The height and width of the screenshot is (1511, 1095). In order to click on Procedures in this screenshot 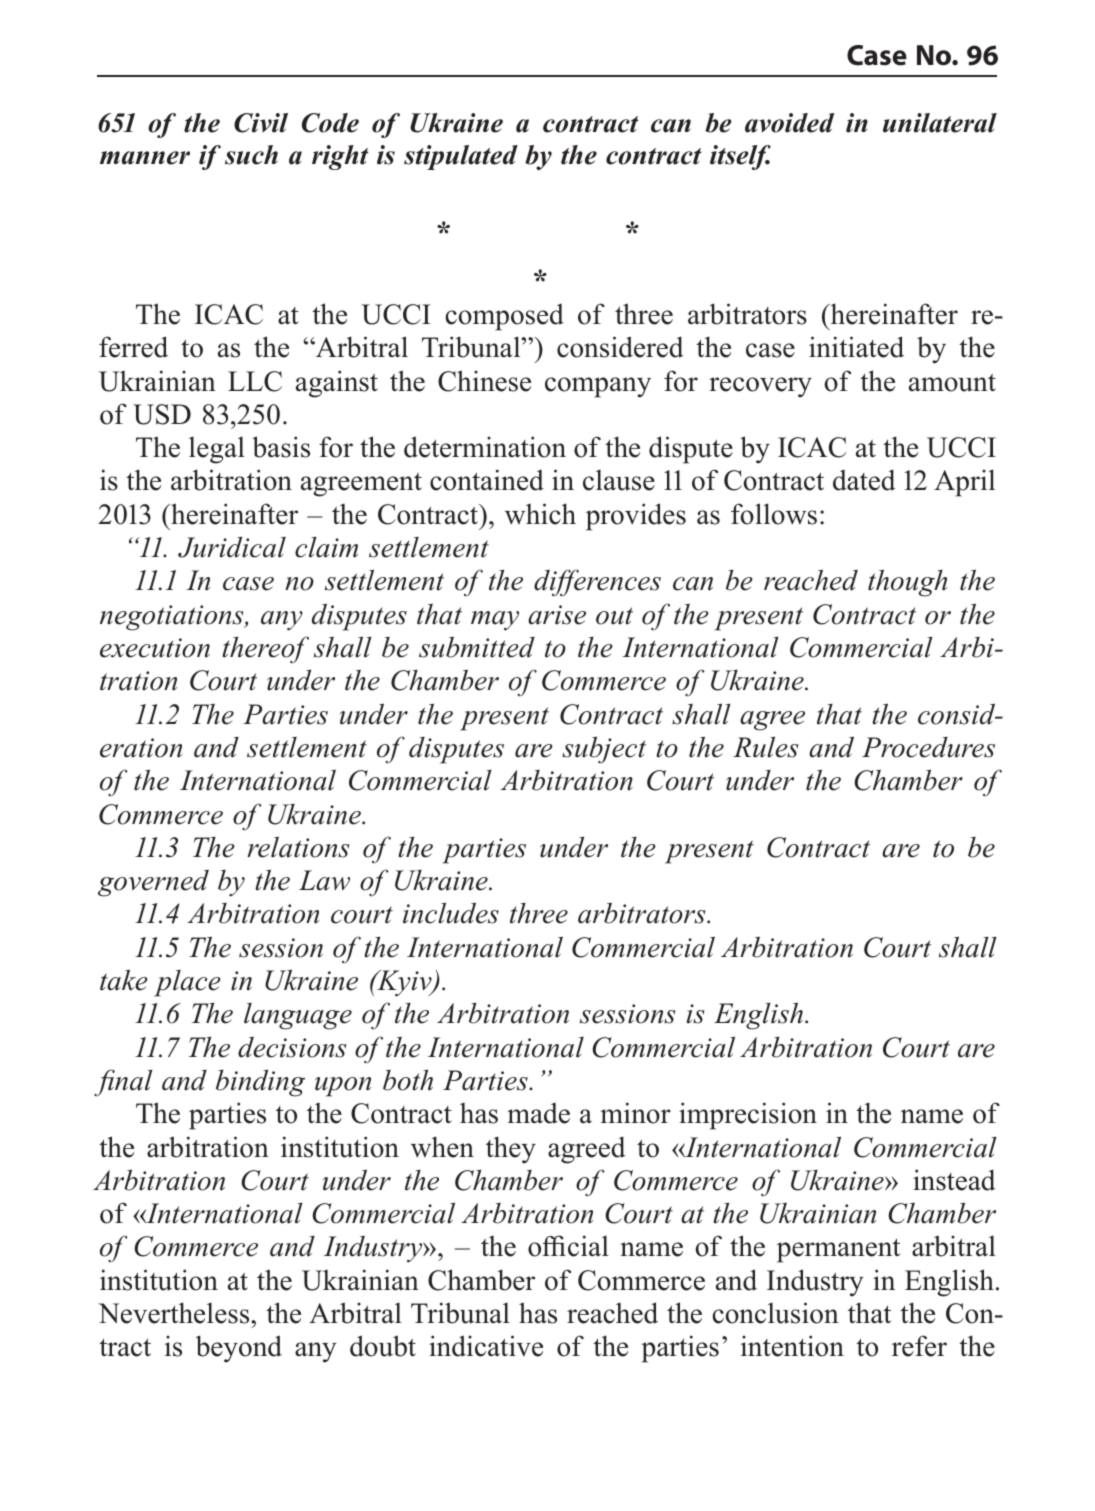, I will do `click(928, 747)`.
